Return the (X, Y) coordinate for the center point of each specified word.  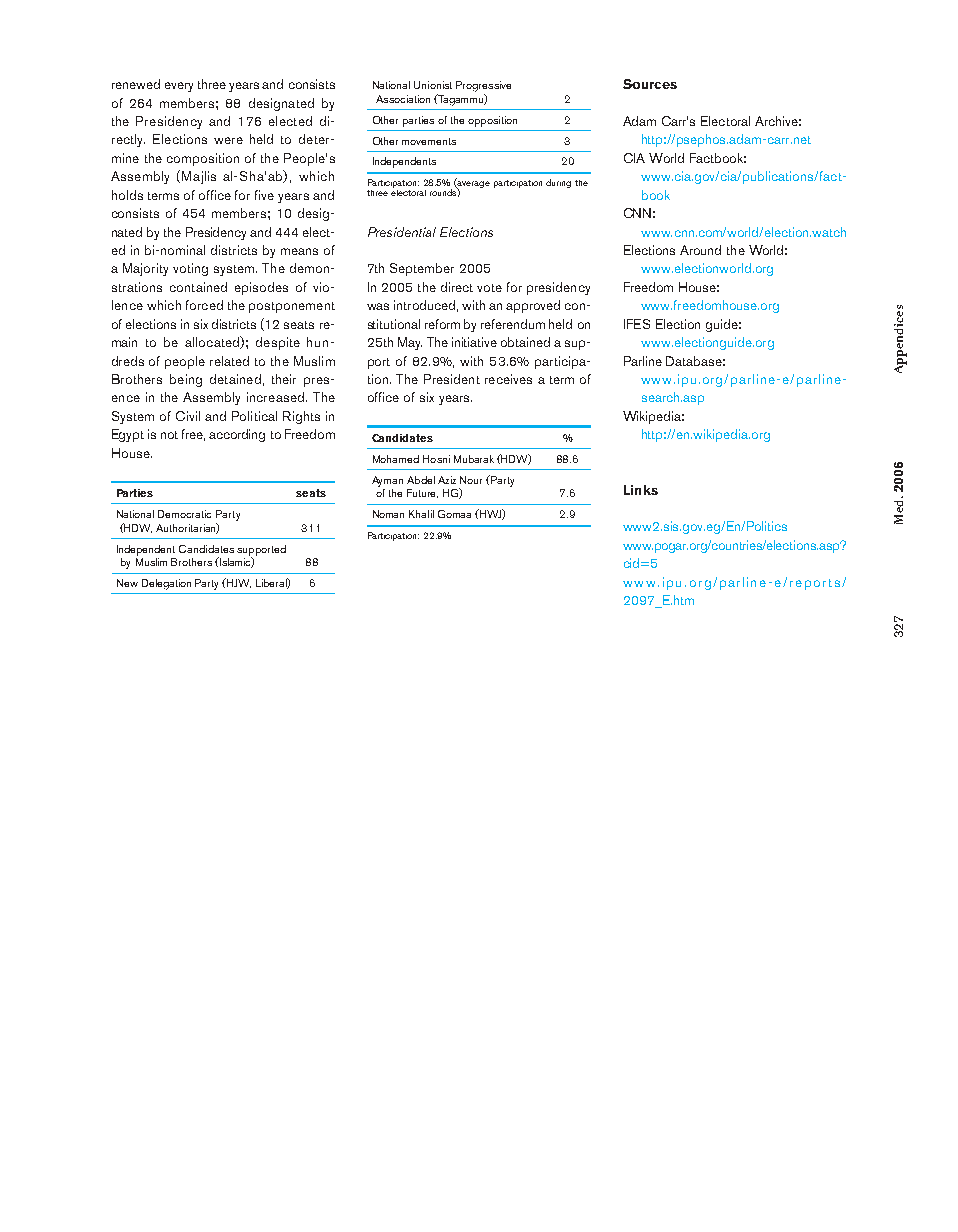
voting (190, 269)
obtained (525, 342)
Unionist (433, 85)
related (229, 361)
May (410, 343)
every (179, 87)
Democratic (184, 514)
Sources (650, 84)
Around (700, 250)
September (422, 269)
